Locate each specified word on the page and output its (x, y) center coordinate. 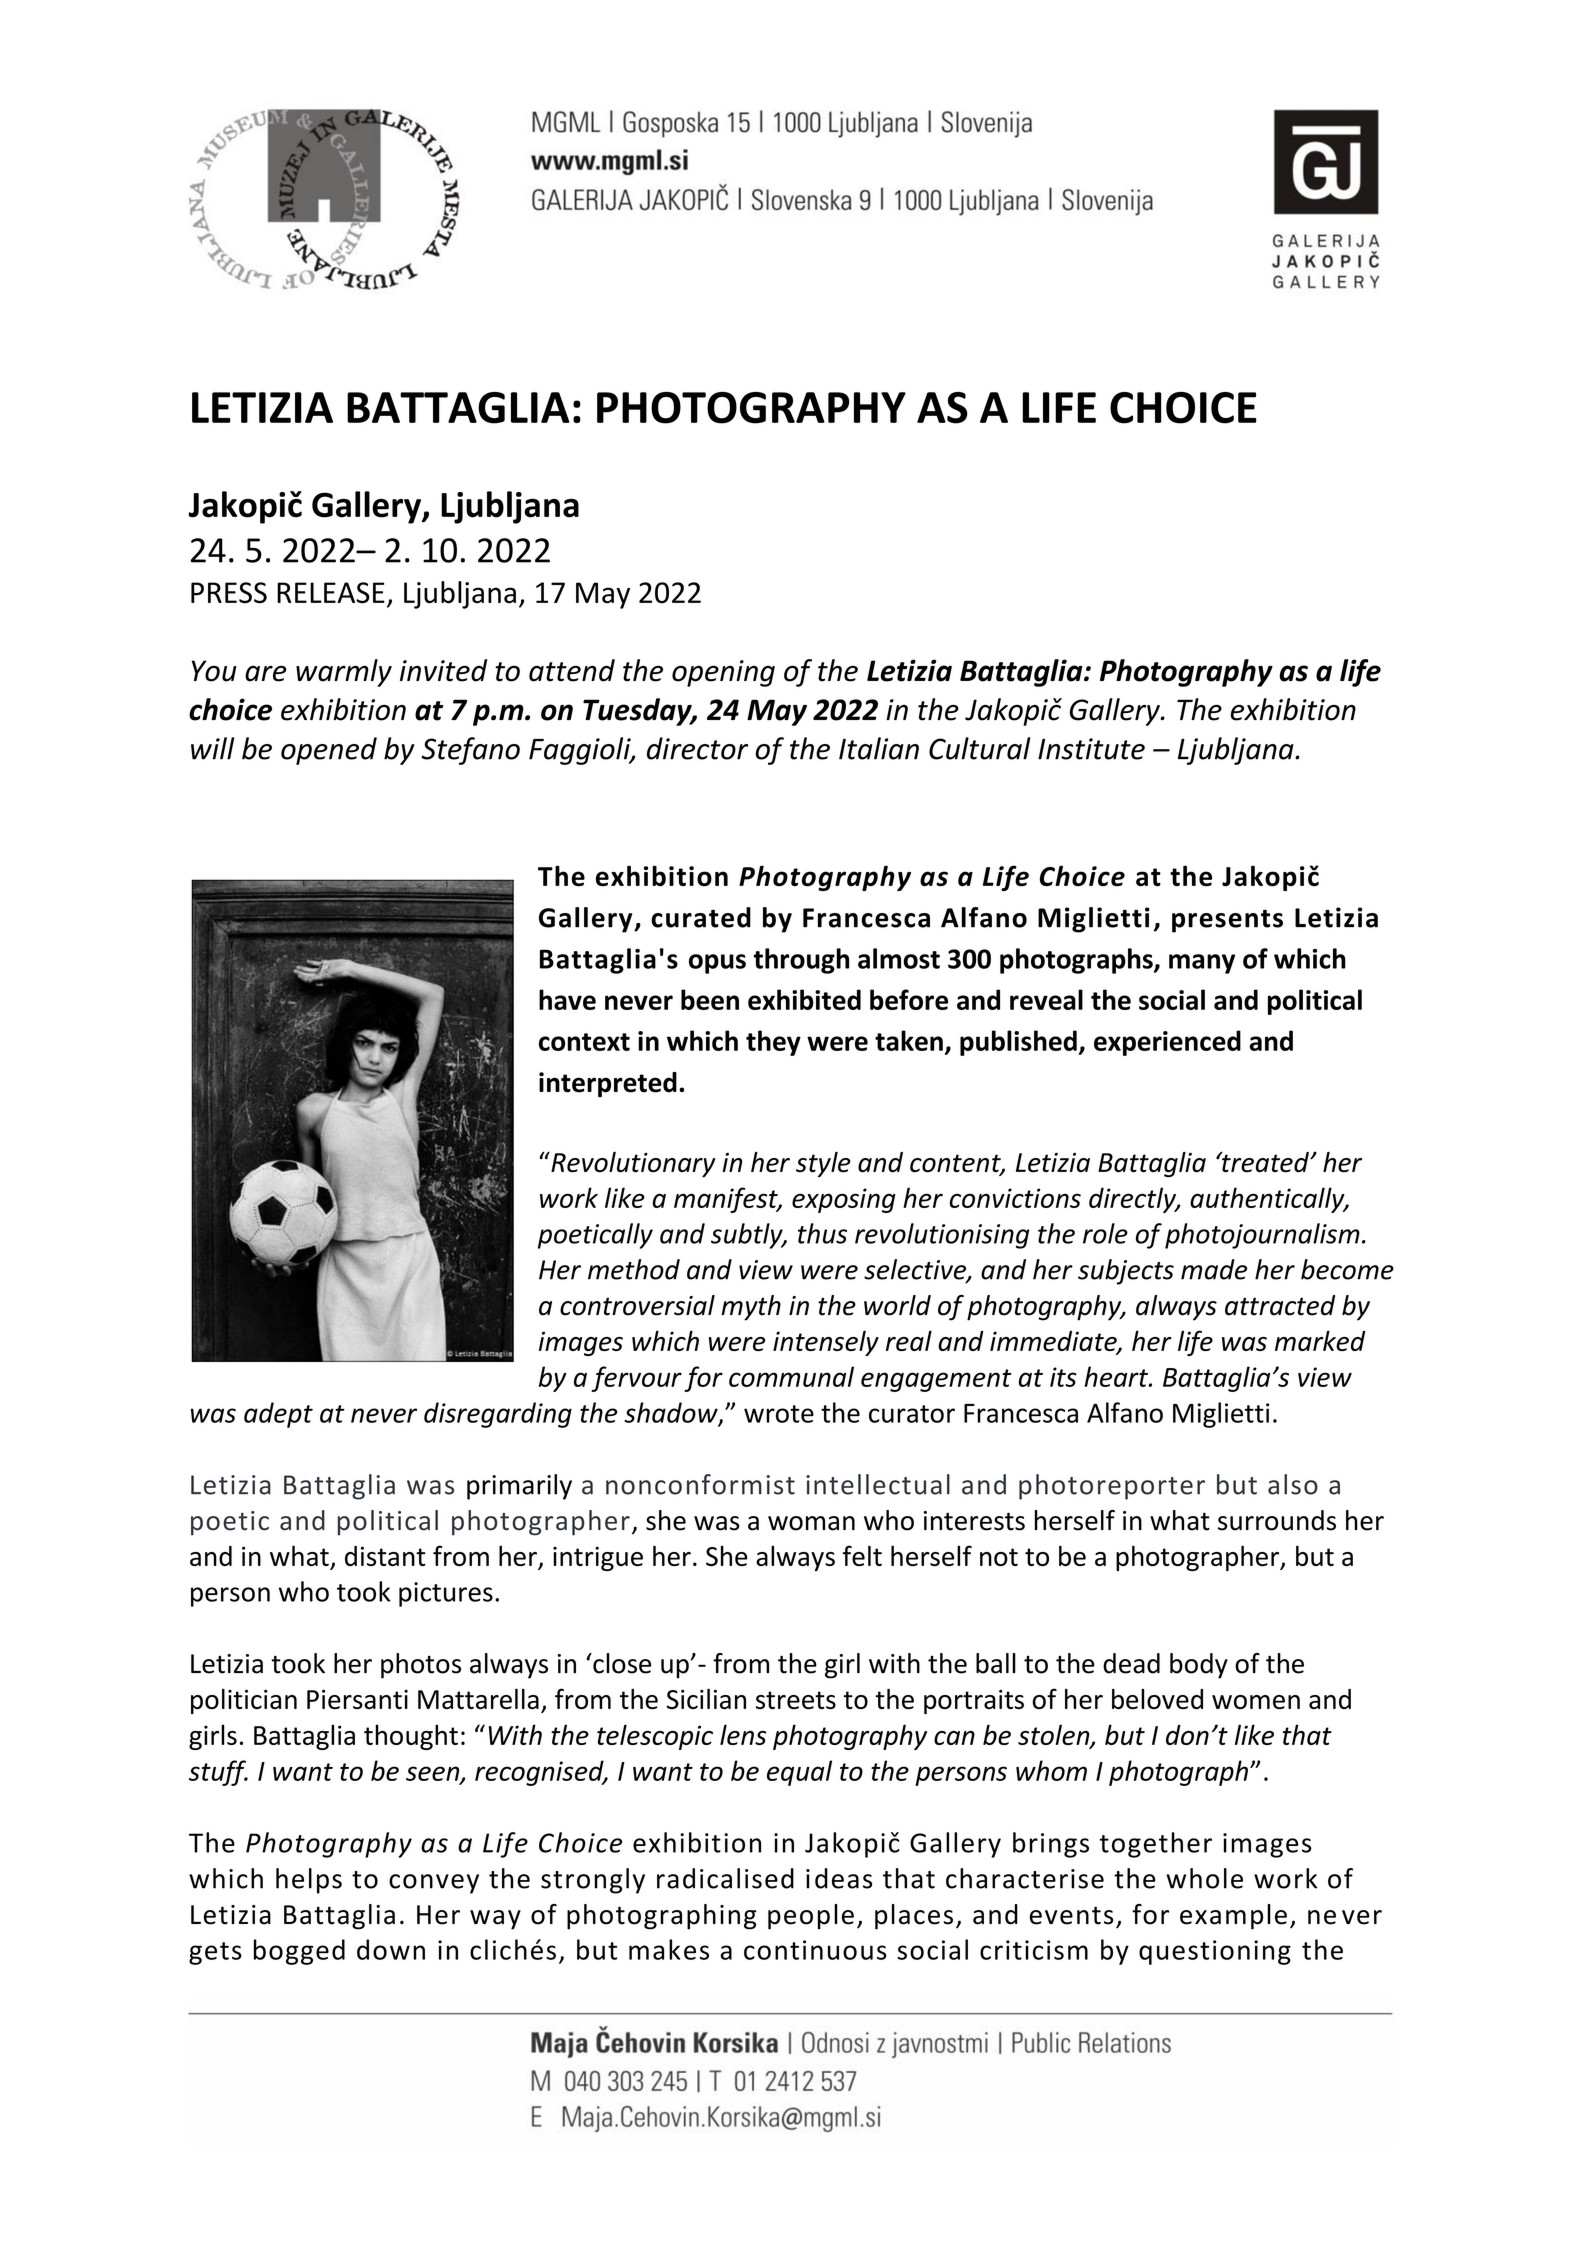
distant (385, 1556)
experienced (1167, 1043)
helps (309, 1881)
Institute (1091, 749)
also (1293, 1484)
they (773, 1043)
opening (723, 673)
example (1233, 1917)
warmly (344, 673)
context (584, 1042)
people (811, 1917)
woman (811, 1523)
